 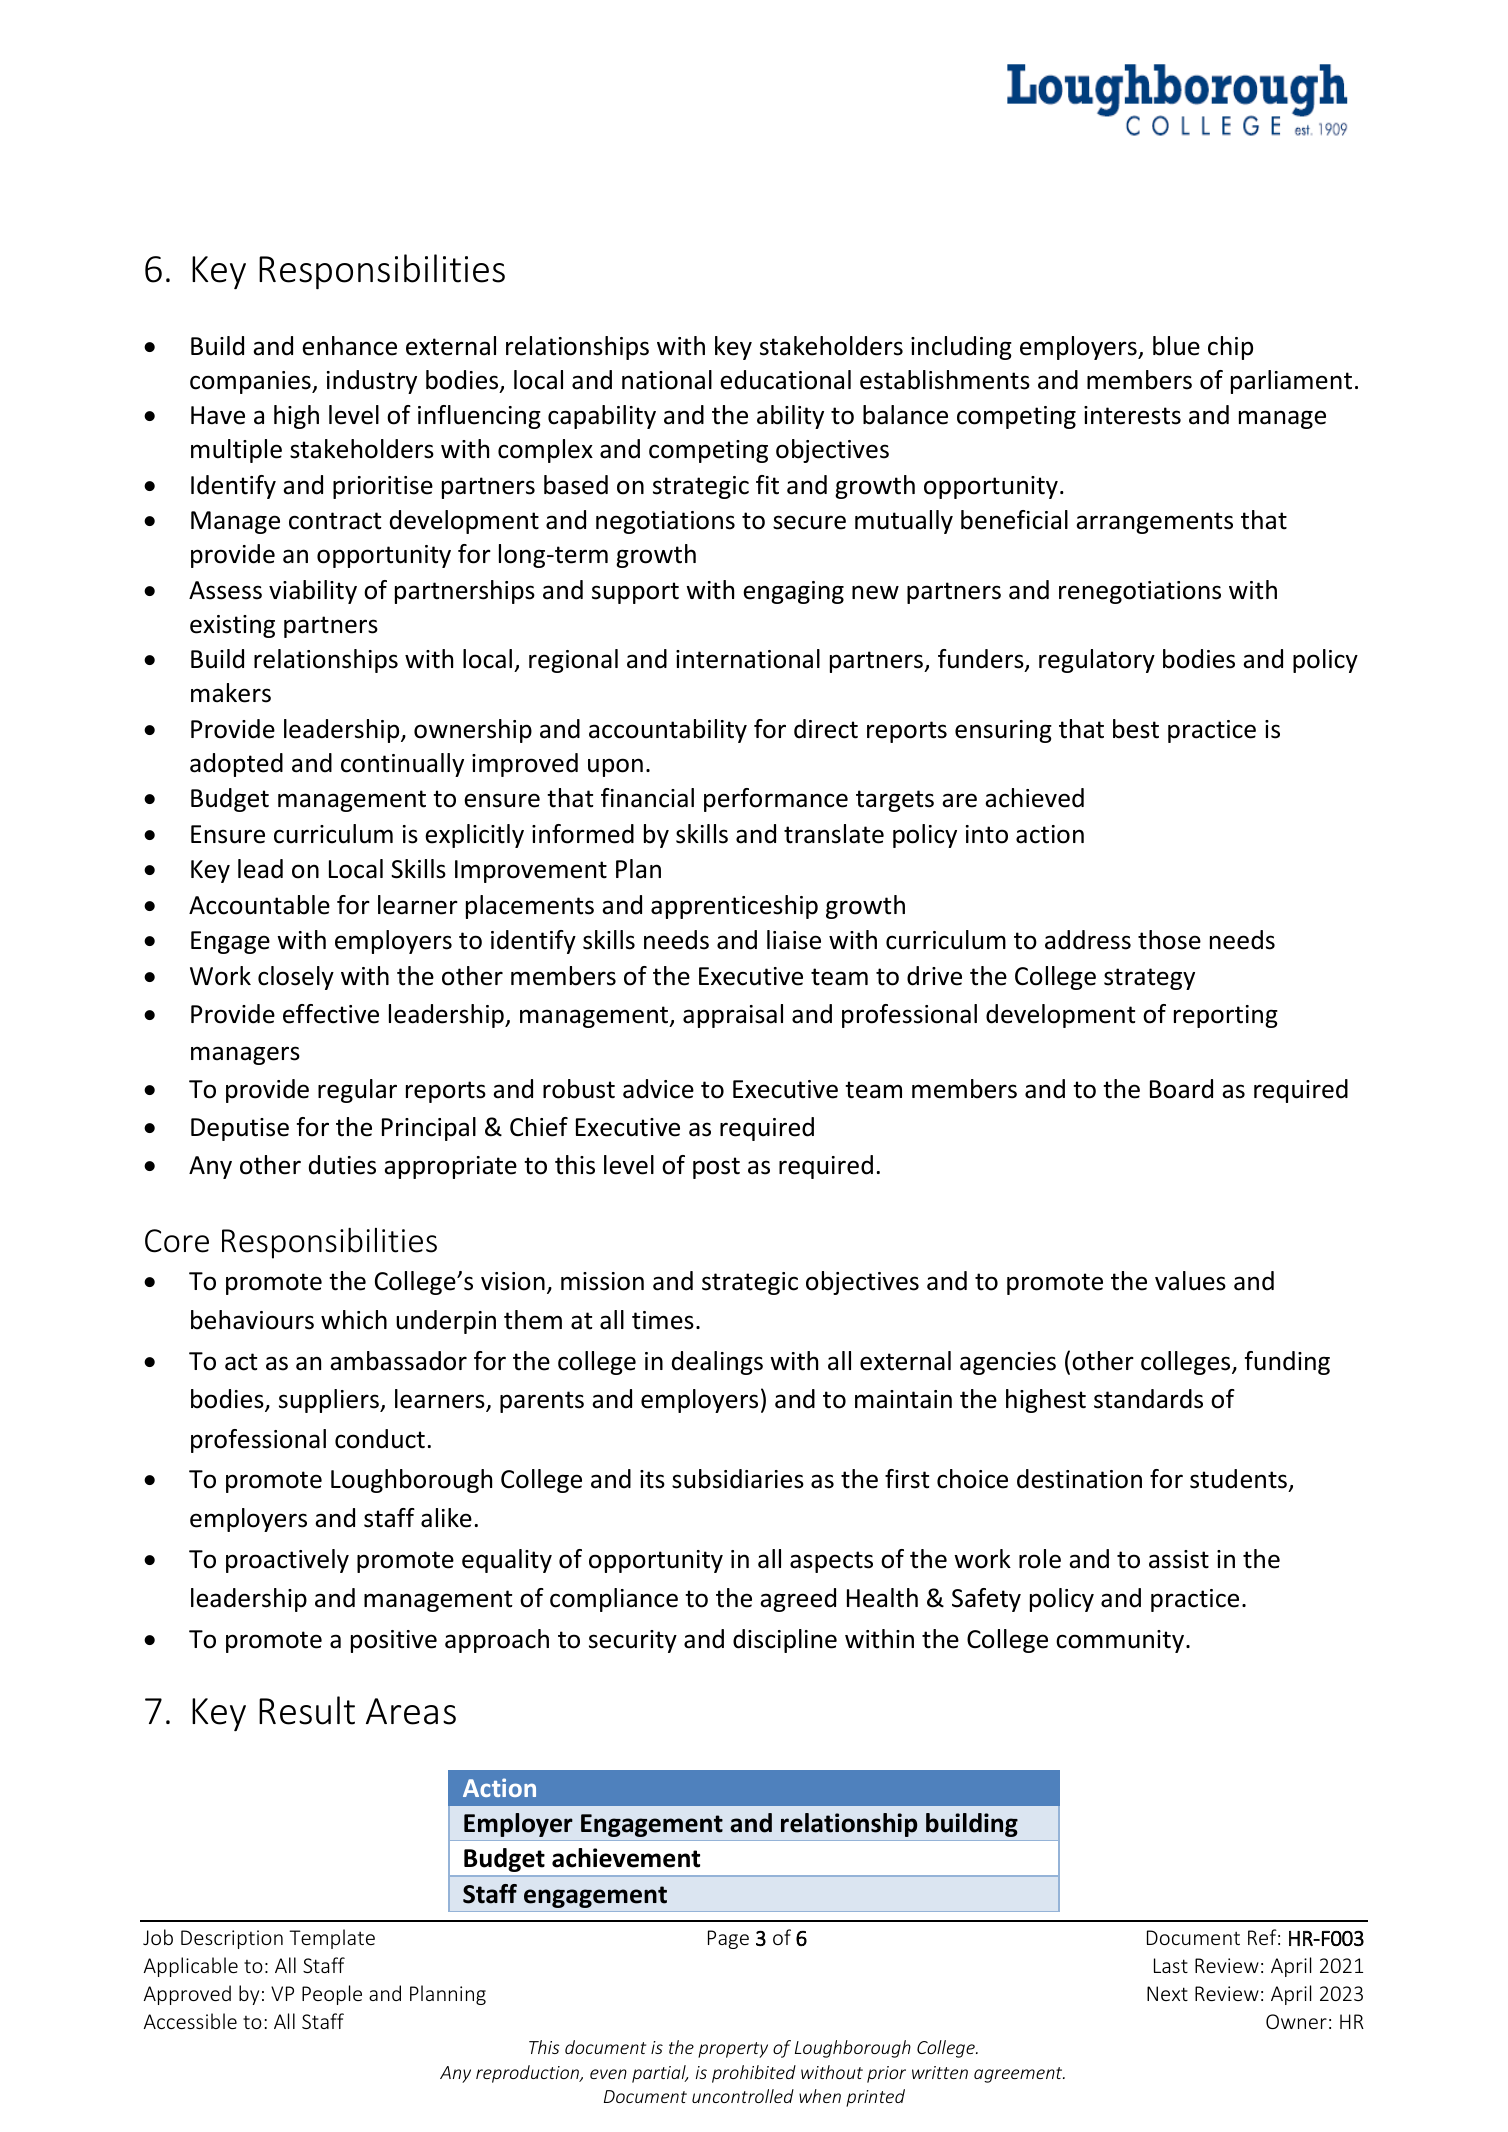 I want to click on discipline, so click(x=785, y=1641).
